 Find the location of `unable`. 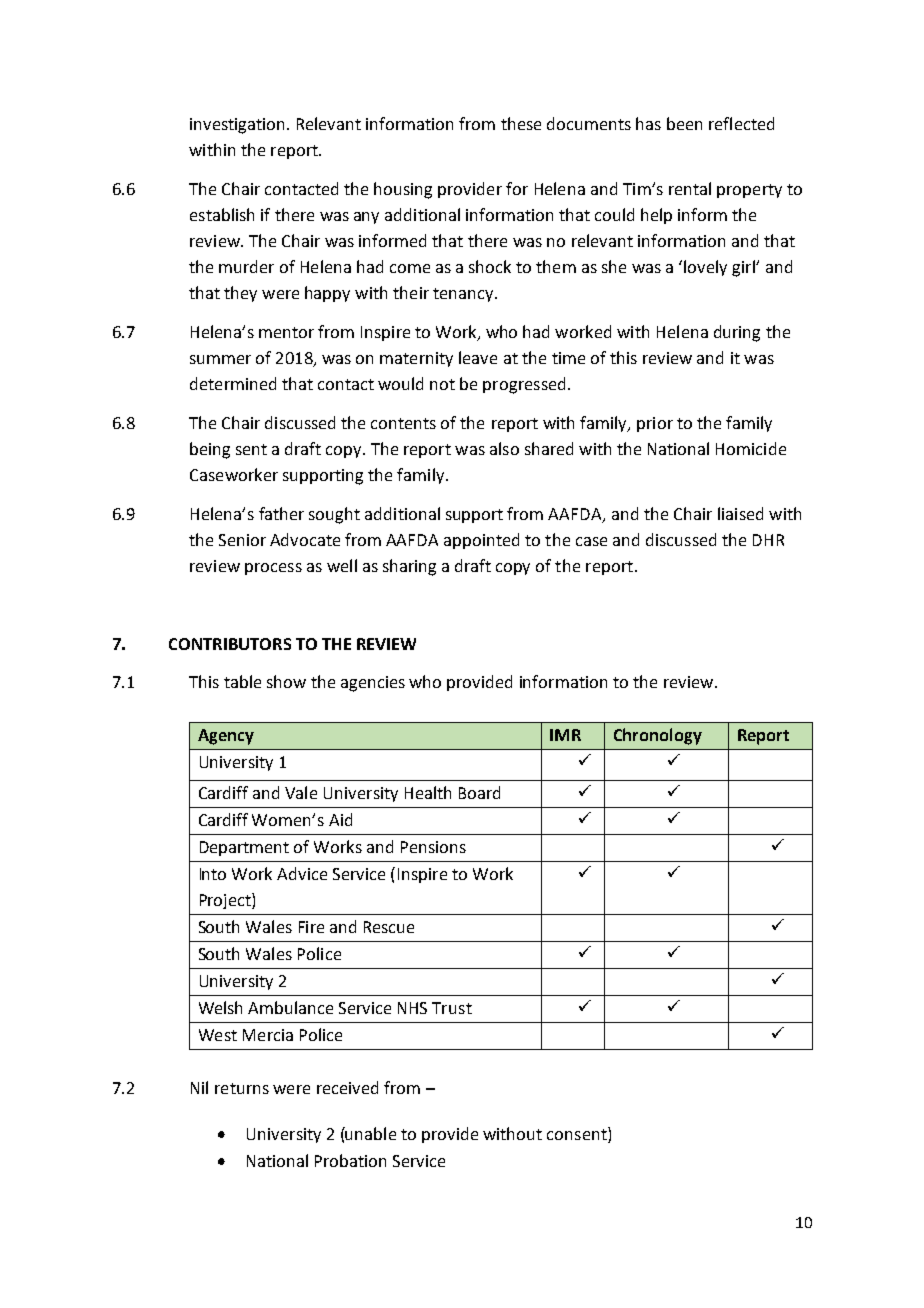

unable is located at coordinates (370, 1133).
